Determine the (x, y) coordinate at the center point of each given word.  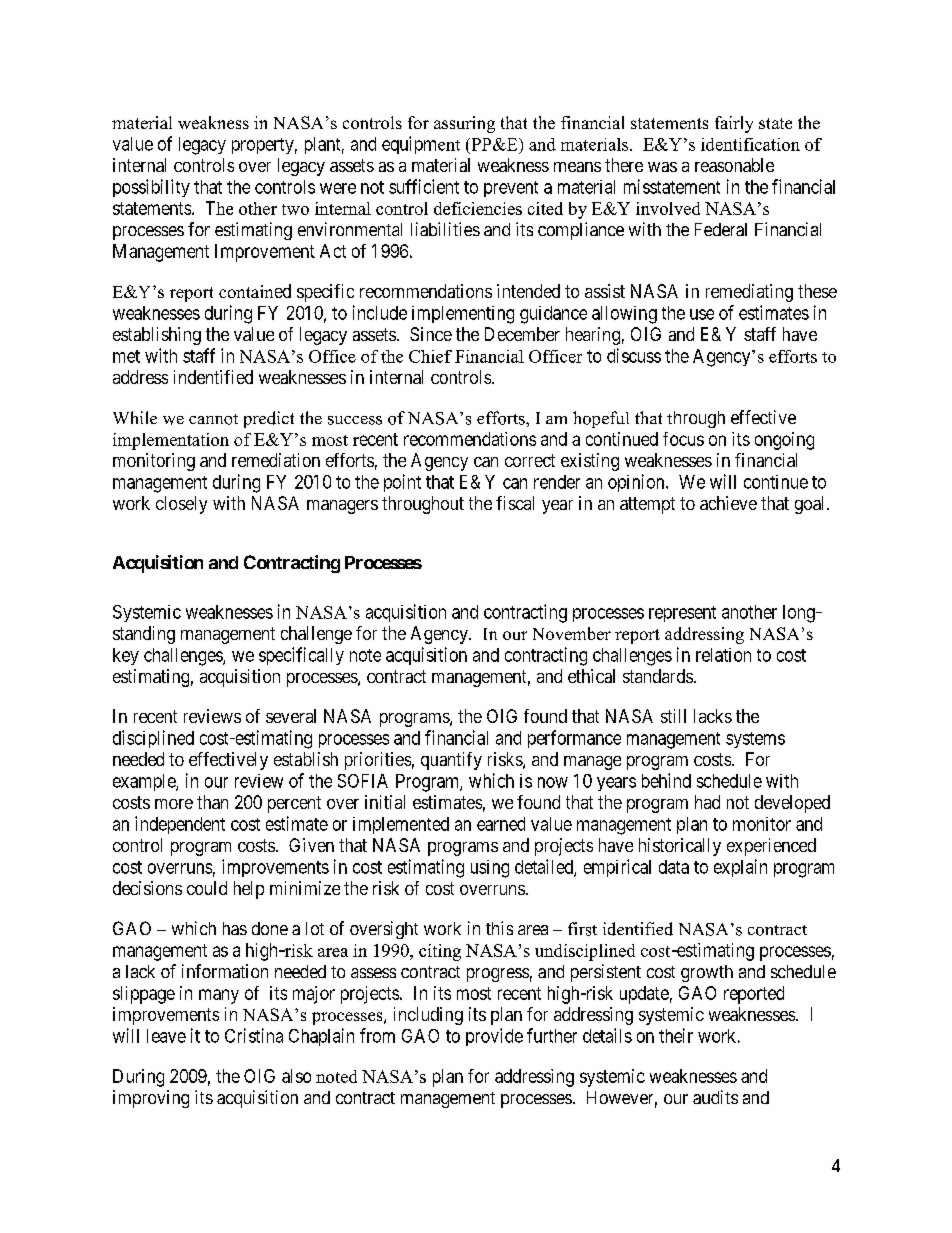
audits (715, 1097)
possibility (151, 188)
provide (494, 1037)
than (212, 802)
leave (166, 1036)
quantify (451, 761)
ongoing (784, 441)
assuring (464, 124)
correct (530, 460)
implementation (171, 441)
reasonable (734, 165)
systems (755, 740)
